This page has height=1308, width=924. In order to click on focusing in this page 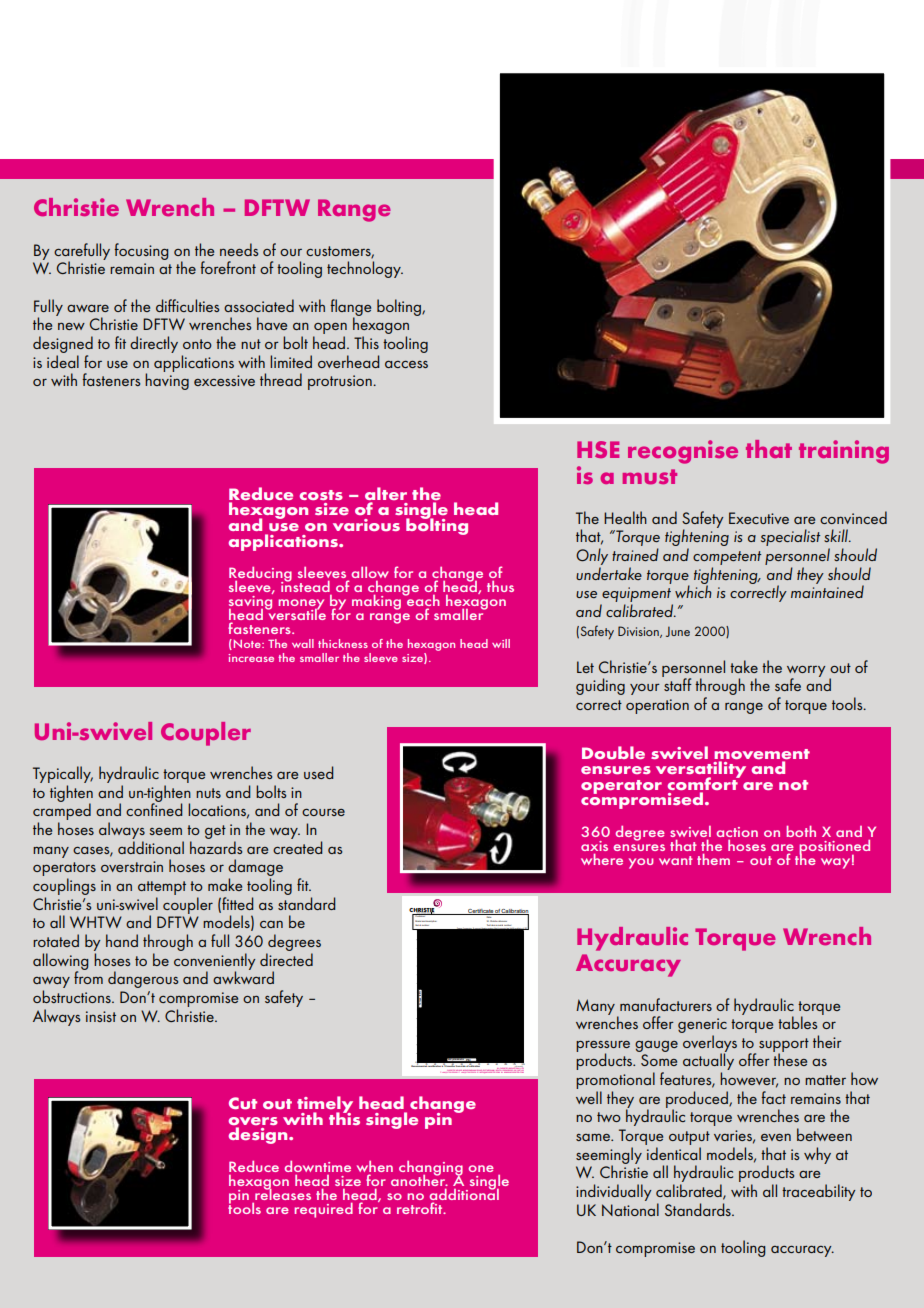, I will do `click(141, 251)`.
